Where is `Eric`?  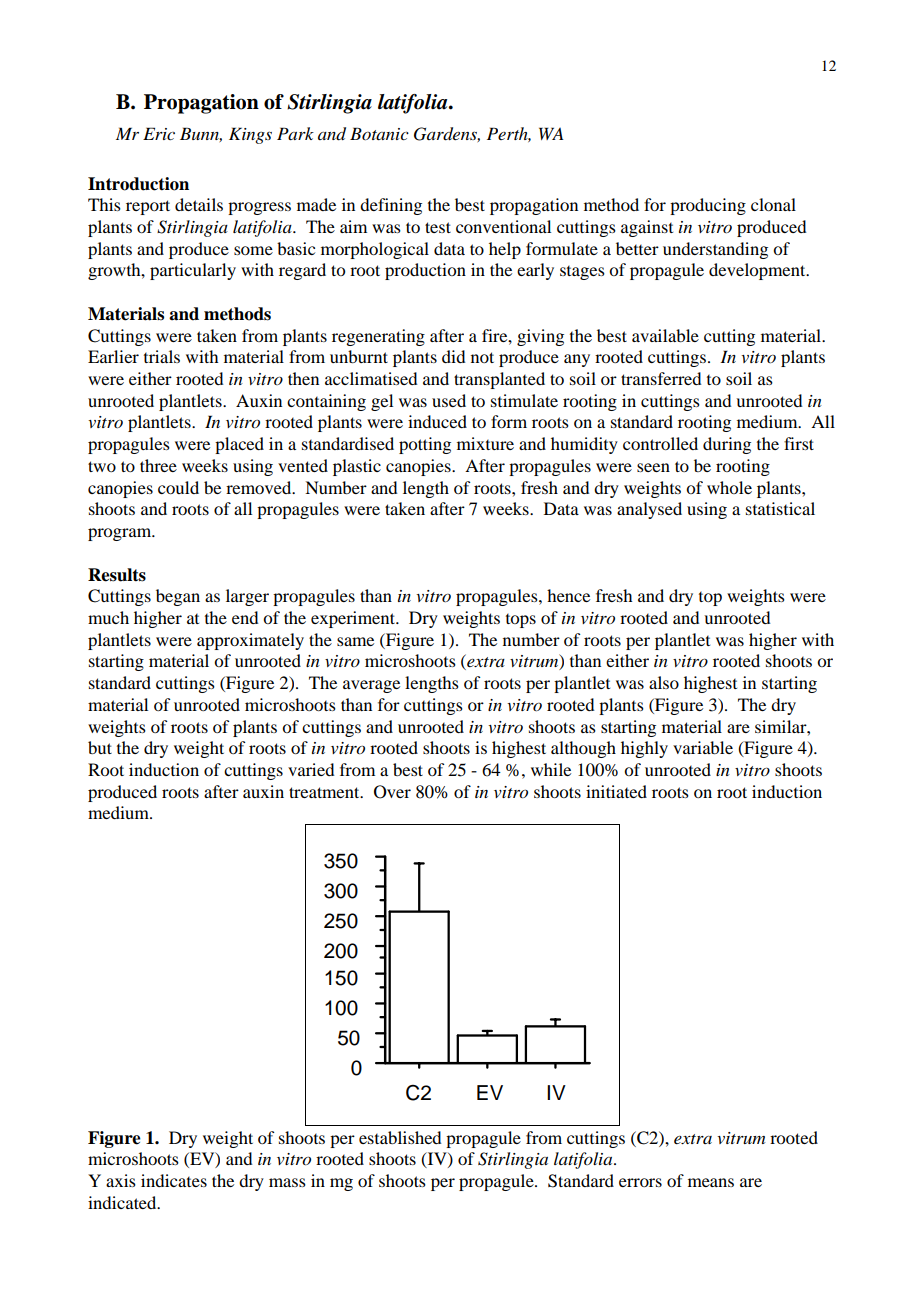 Eric is located at coordinates (159, 133).
